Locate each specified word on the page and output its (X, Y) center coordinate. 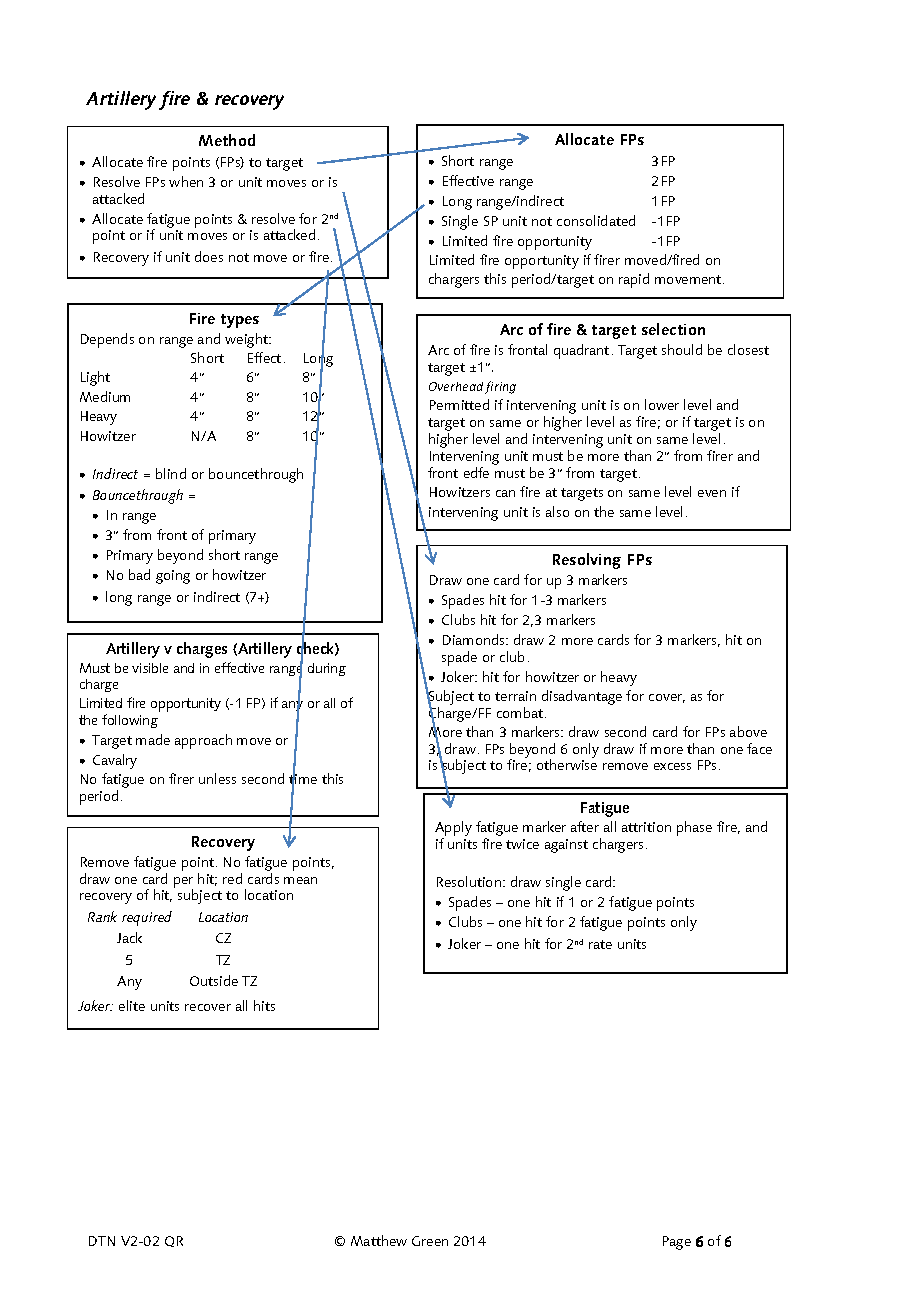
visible (150, 668)
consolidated (596, 220)
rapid (634, 280)
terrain (515, 696)
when (186, 181)
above (748, 731)
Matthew (379, 1240)
